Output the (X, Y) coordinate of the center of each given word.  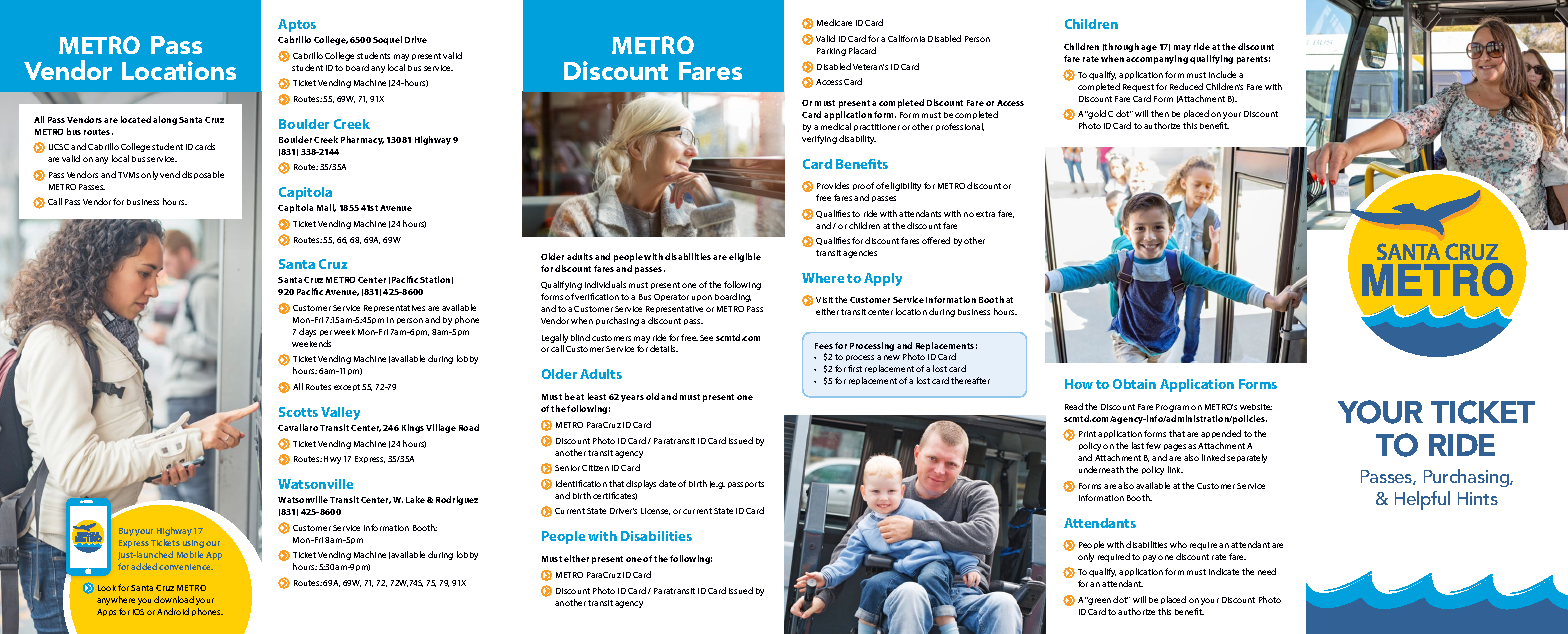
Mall (326, 208)
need (1267, 571)
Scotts (298, 412)
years (632, 398)
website (1256, 407)
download (174, 599)
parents (1253, 60)
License (655, 511)
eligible (745, 257)
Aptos (297, 25)
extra (985, 214)
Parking (831, 52)
